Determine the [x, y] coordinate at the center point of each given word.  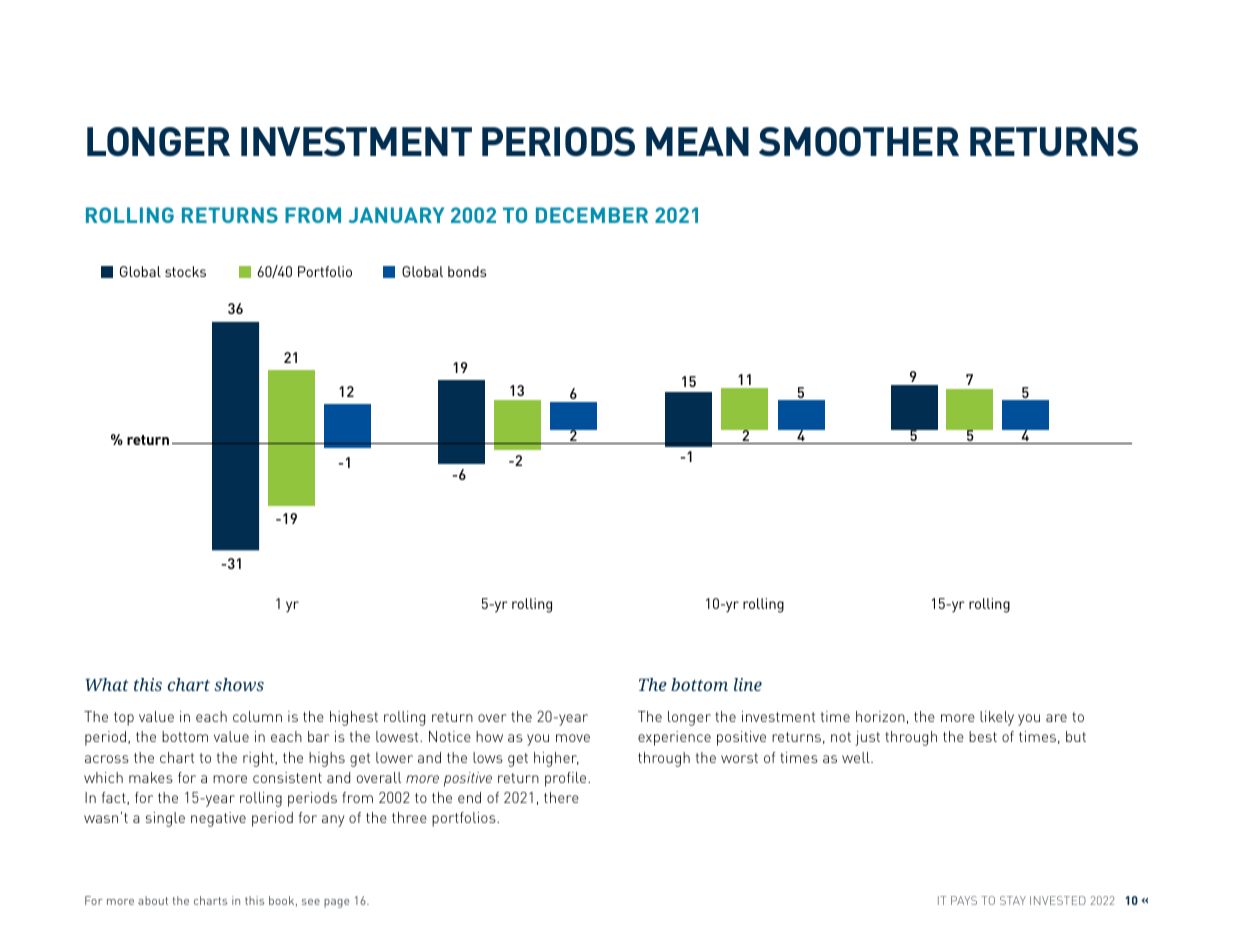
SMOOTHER [859, 141]
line [748, 684]
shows [239, 684]
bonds [467, 271]
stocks [185, 271]
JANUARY [396, 215]
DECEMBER [592, 215]
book [283, 901]
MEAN [697, 141]
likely [997, 718]
